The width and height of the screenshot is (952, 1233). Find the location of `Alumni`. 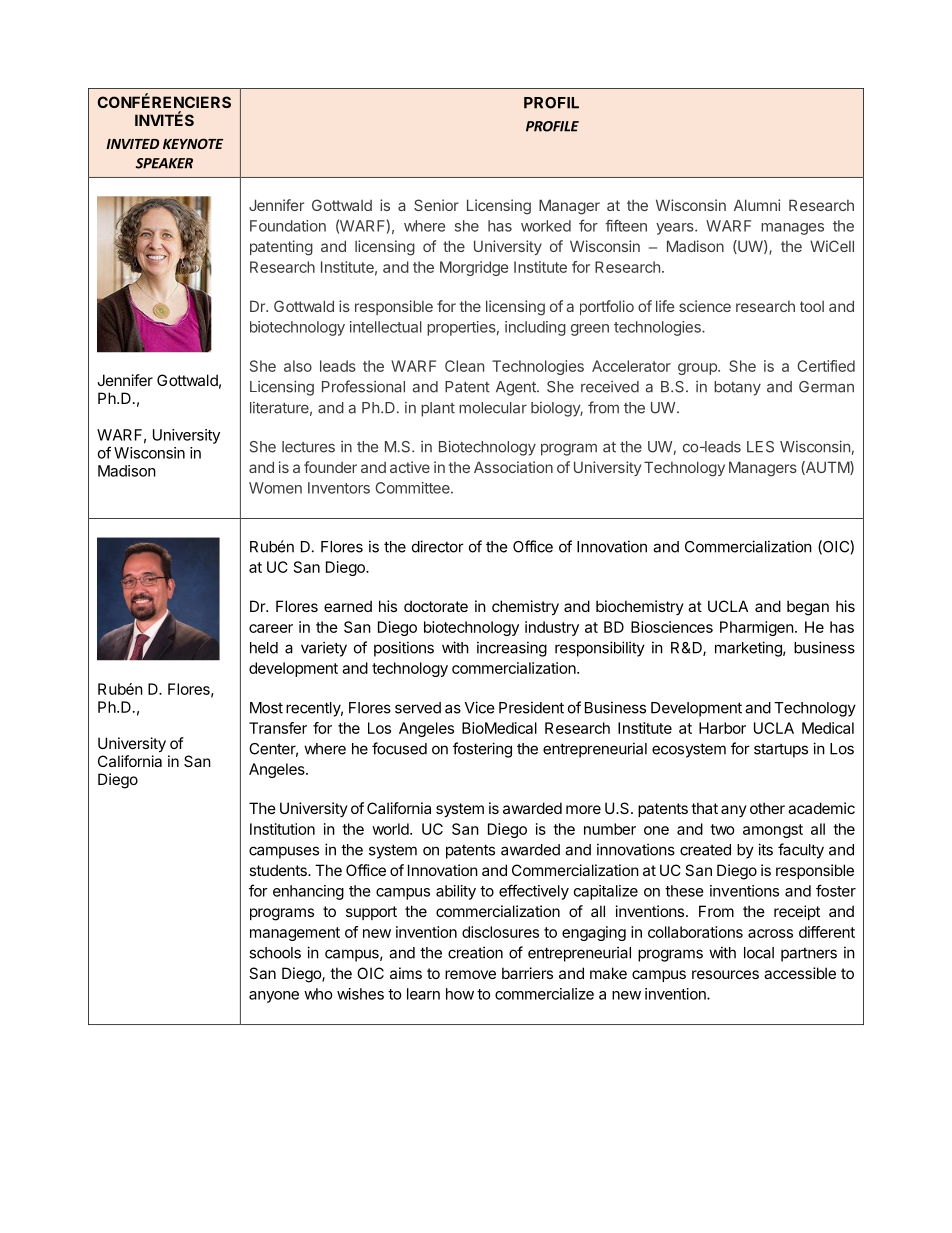

Alumni is located at coordinates (757, 205).
